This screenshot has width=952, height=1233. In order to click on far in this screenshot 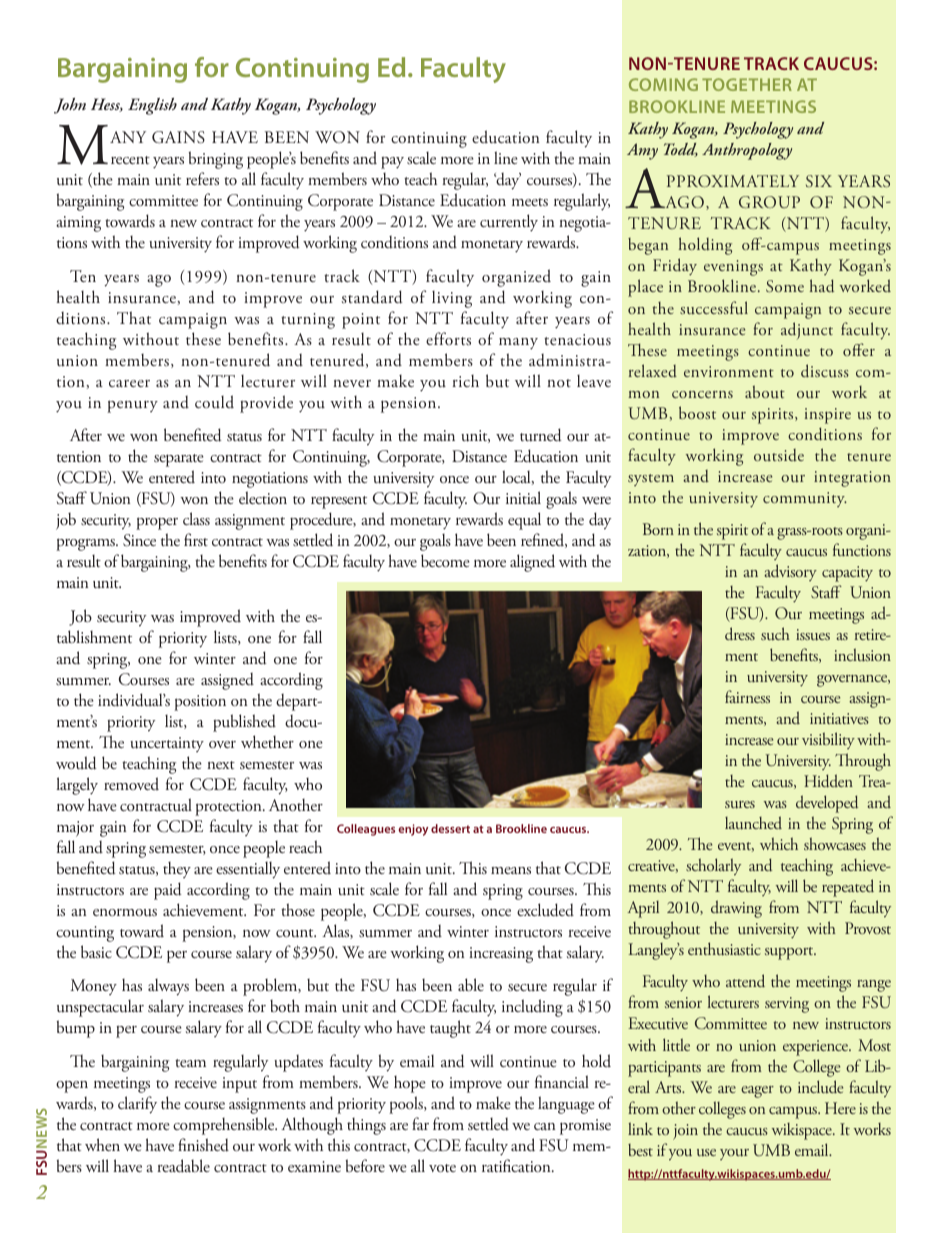, I will do `click(420, 1123)`.
